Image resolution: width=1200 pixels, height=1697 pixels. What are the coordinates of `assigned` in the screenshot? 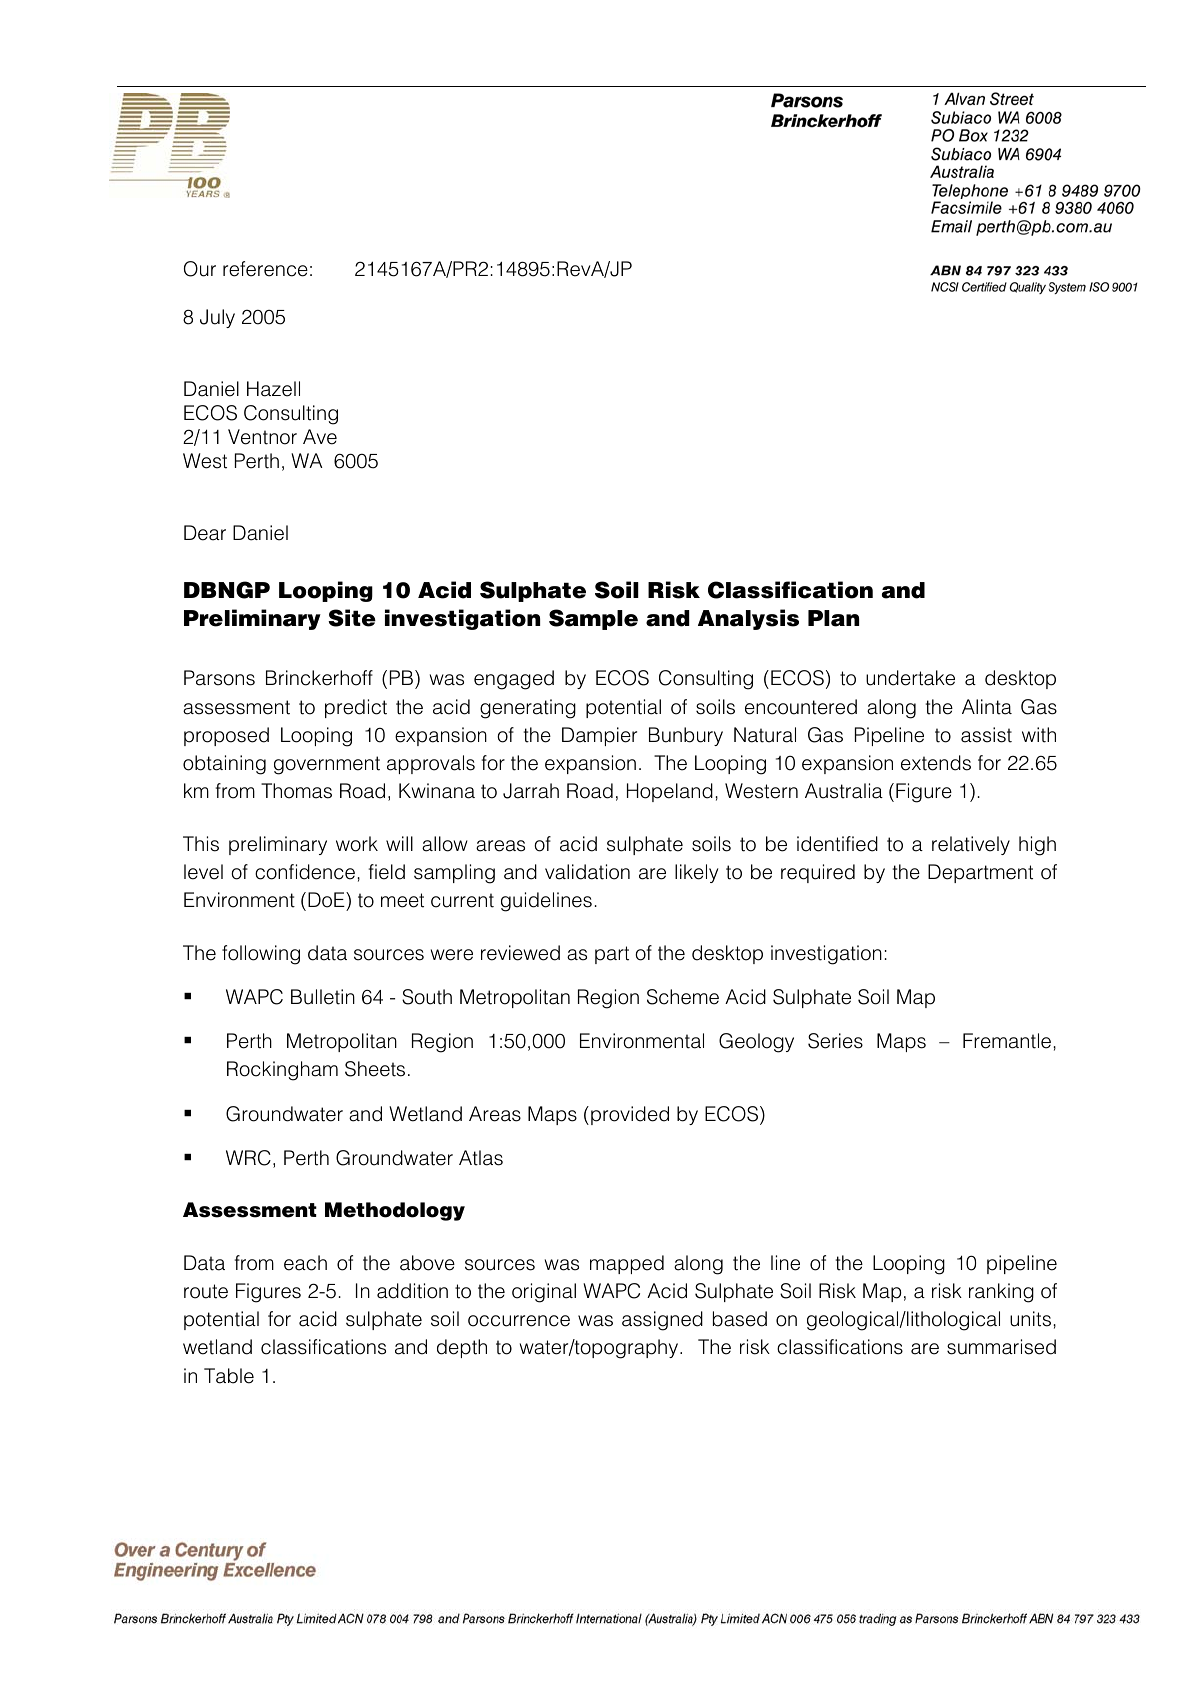 It's located at (662, 1321).
